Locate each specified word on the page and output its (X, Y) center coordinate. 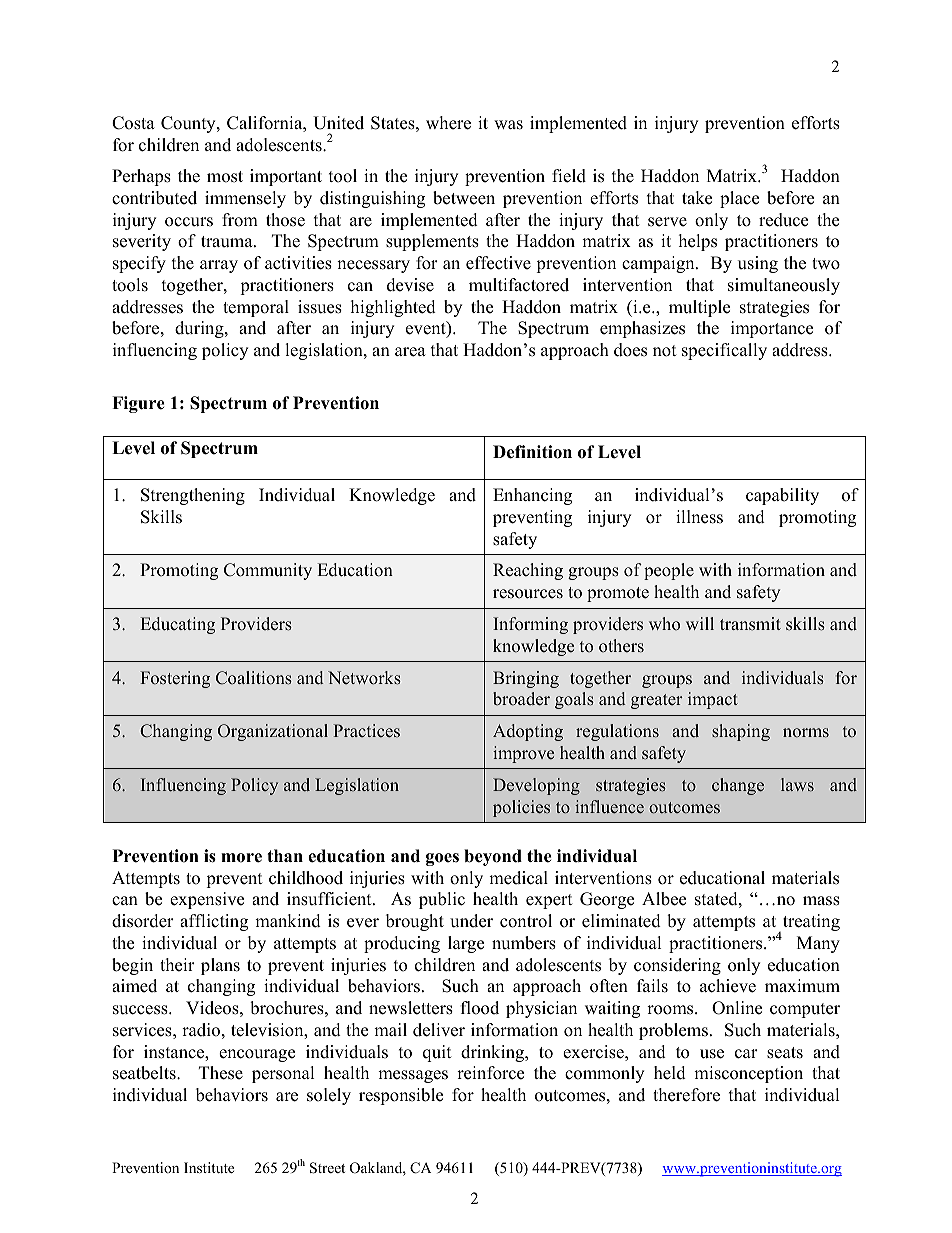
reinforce (490, 1073)
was (508, 125)
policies (521, 808)
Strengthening (193, 496)
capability (782, 496)
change (738, 786)
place (739, 199)
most (225, 177)
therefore (686, 1095)
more (241, 858)
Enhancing (532, 496)
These (221, 1073)
